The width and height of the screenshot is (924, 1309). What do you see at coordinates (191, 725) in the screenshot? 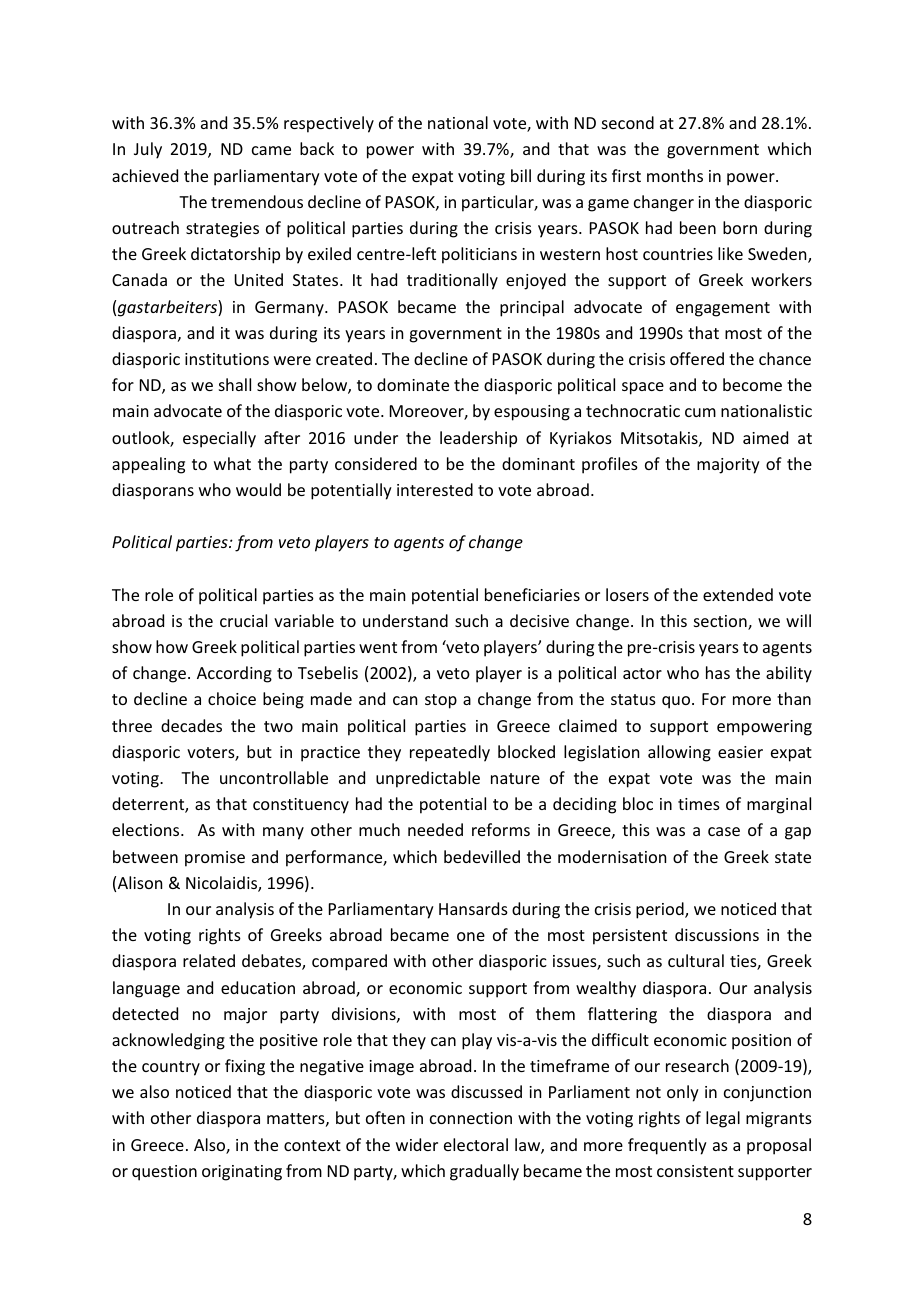
I see `decades` at bounding box center [191, 725].
